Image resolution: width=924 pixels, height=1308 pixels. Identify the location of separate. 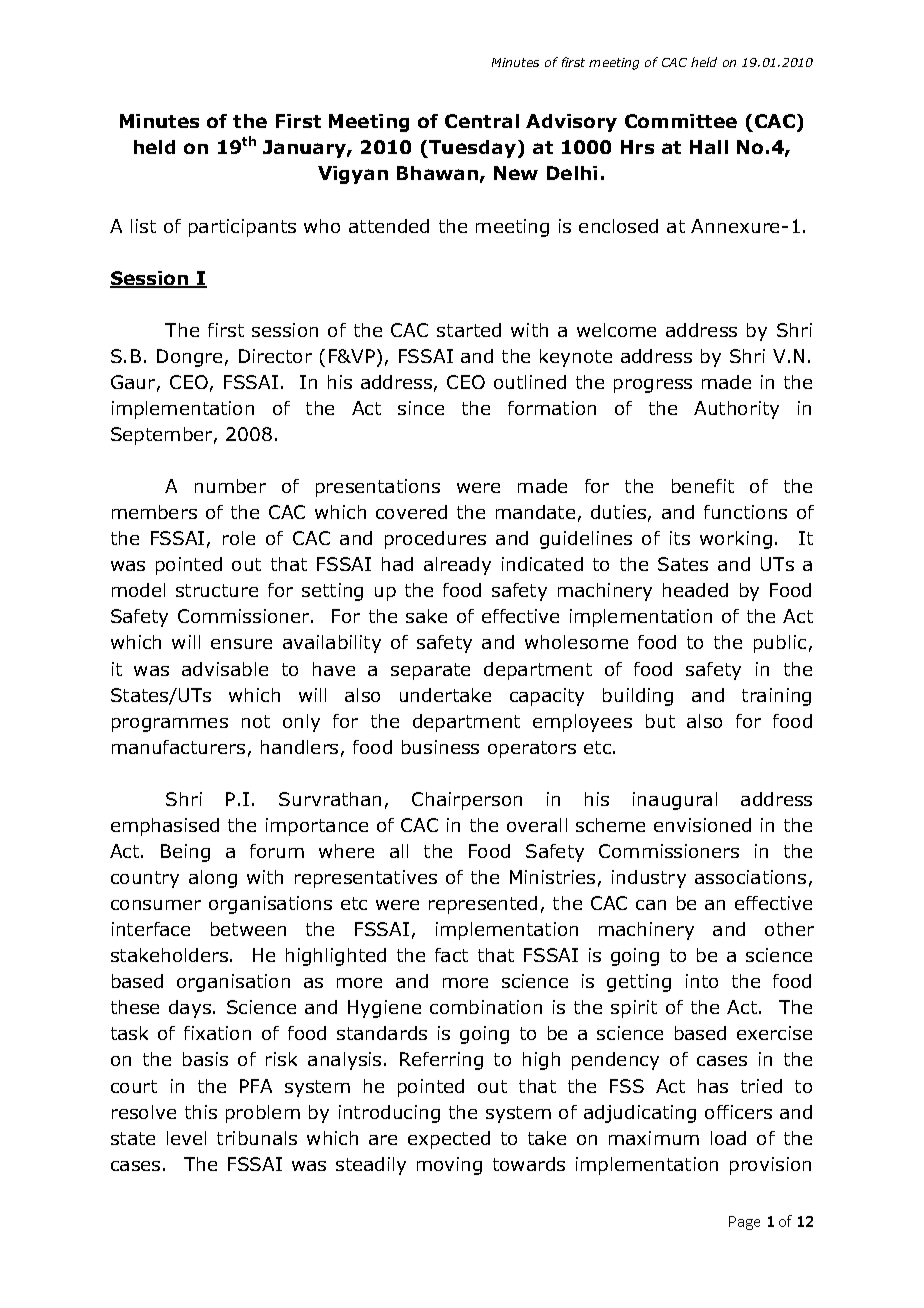
(430, 671).
